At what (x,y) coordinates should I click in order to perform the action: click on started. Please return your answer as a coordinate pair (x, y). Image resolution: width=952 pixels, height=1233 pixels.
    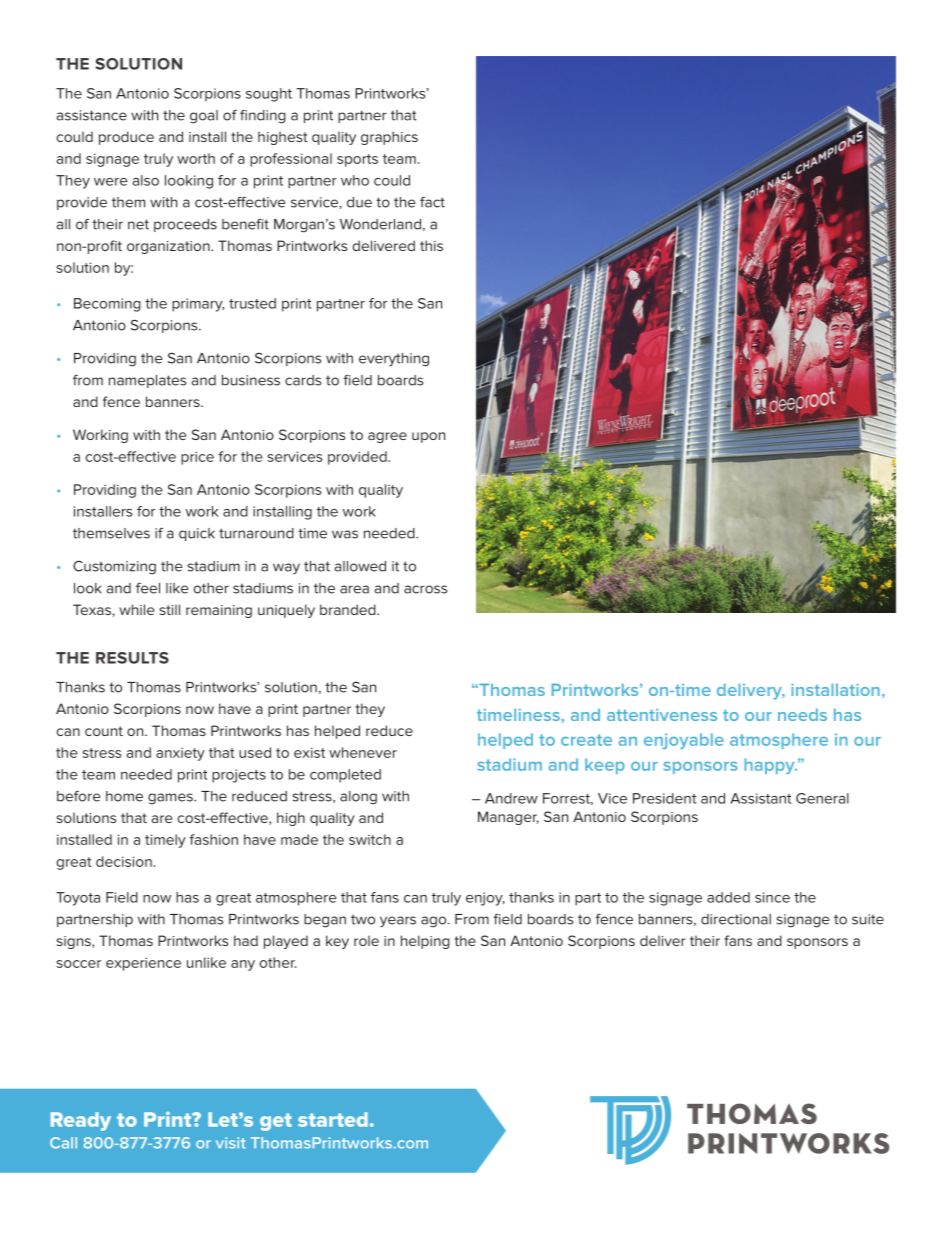
    Looking at the image, I should click on (333, 1119).
